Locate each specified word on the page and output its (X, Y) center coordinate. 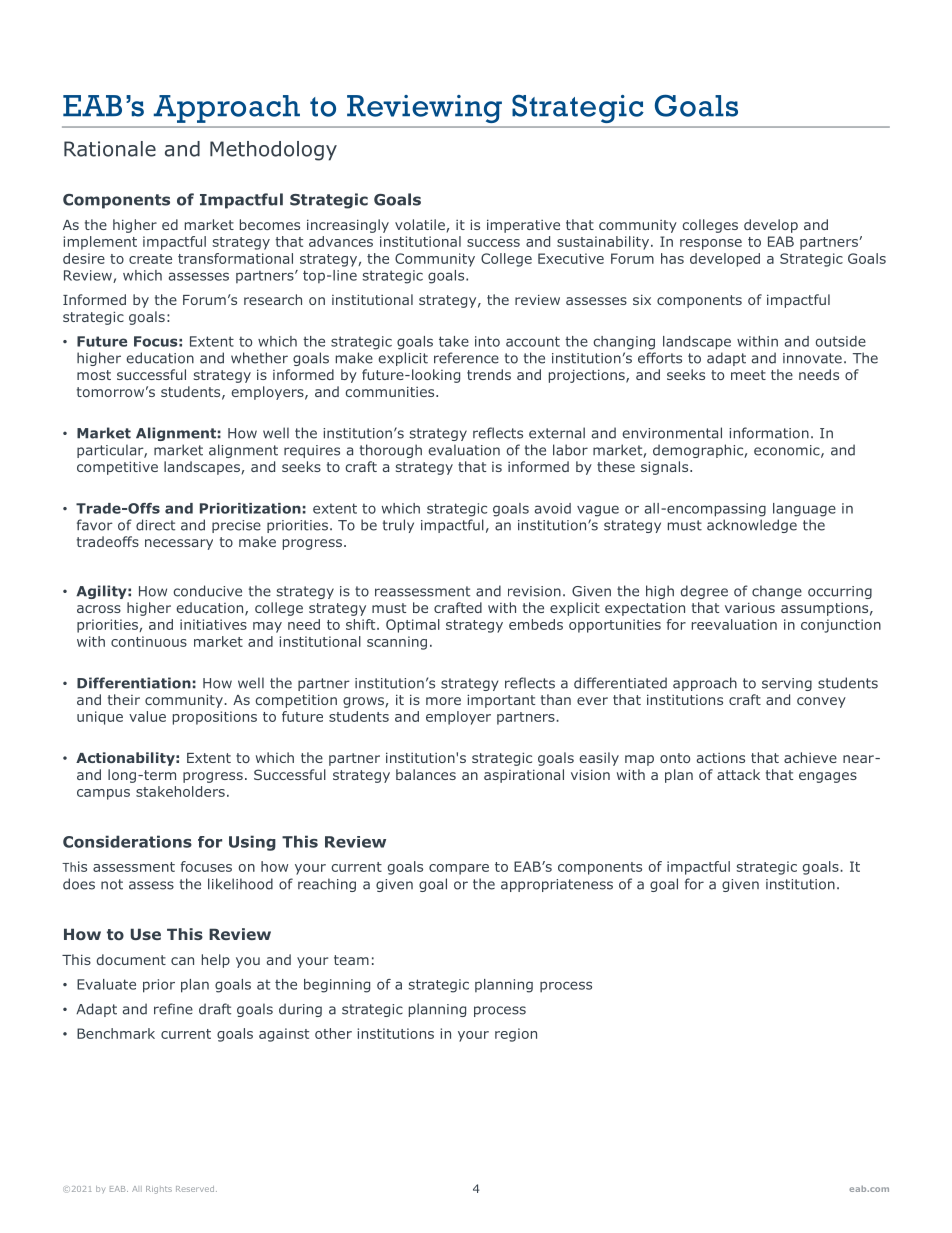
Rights (159, 1190)
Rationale (110, 149)
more (443, 701)
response (711, 244)
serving (787, 684)
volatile (420, 224)
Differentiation (134, 683)
